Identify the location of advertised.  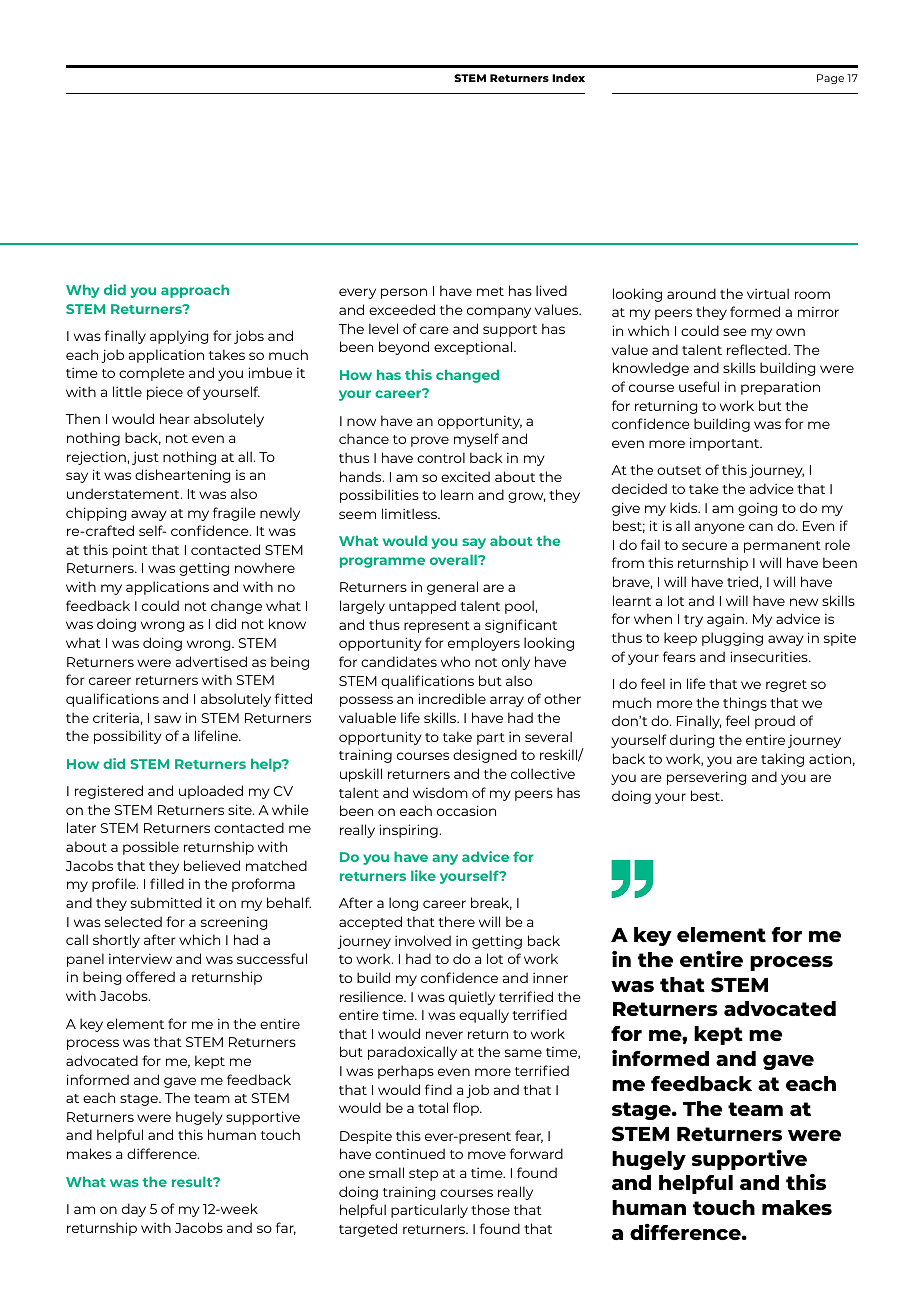
(211, 661).
